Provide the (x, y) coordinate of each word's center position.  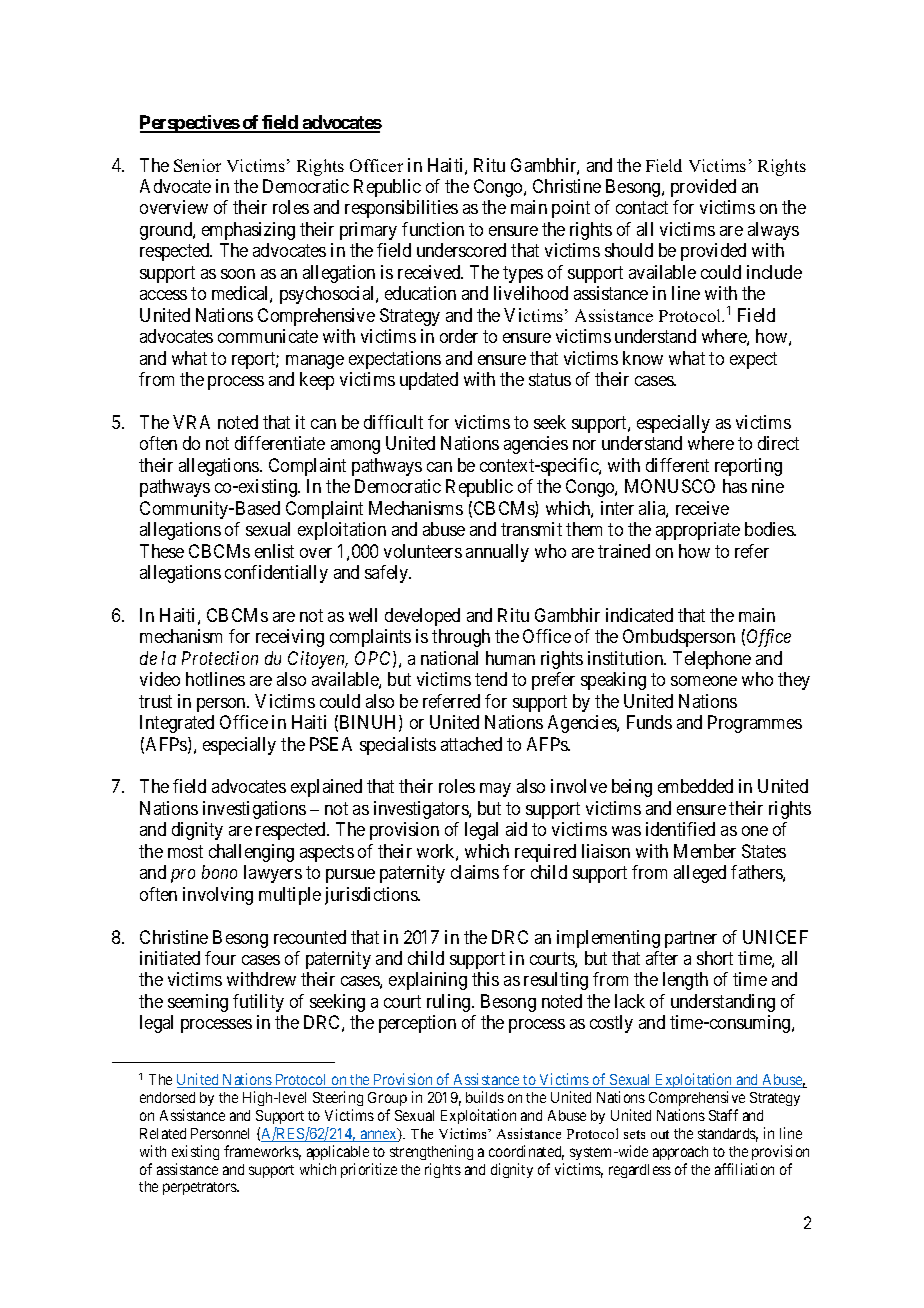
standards (728, 1135)
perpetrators (201, 1188)
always (773, 231)
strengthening (431, 1152)
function (433, 229)
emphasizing (248, 231)
